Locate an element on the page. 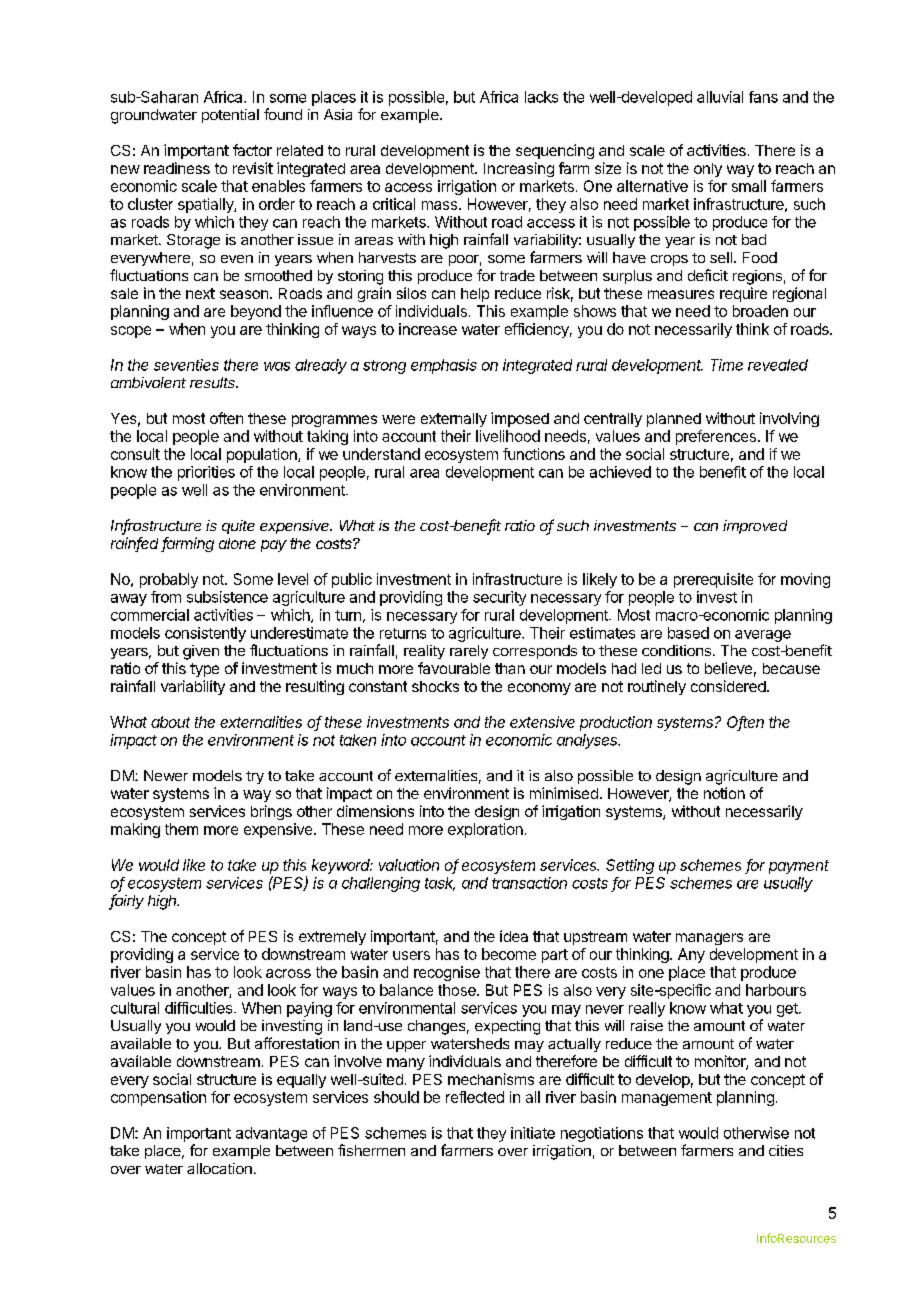 The height and width of the document is (1308, 924). reflected is located at coordinates (475, 1097).
